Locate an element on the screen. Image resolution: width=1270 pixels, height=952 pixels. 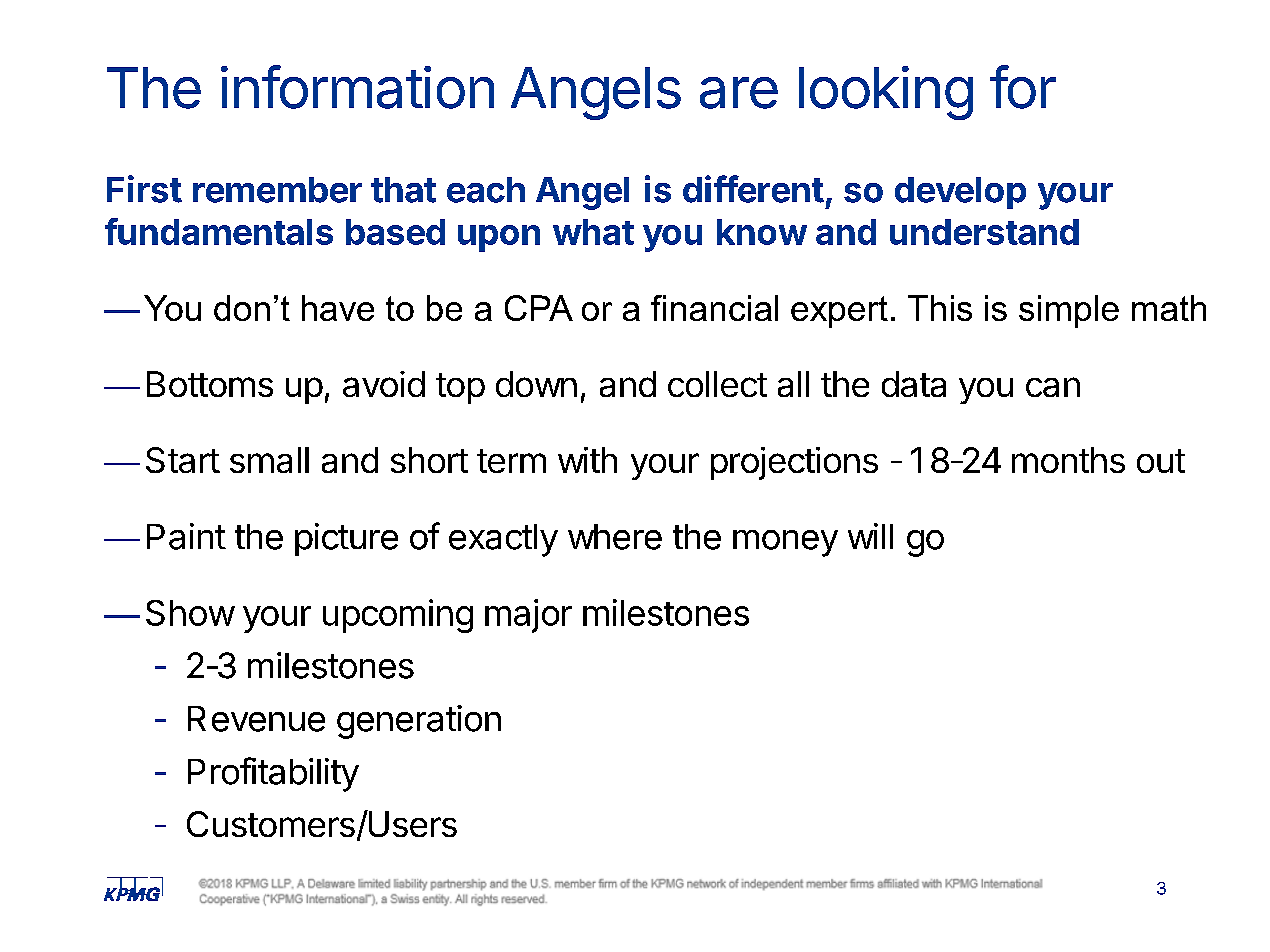
partnership is located at coordinates (489, 884).
